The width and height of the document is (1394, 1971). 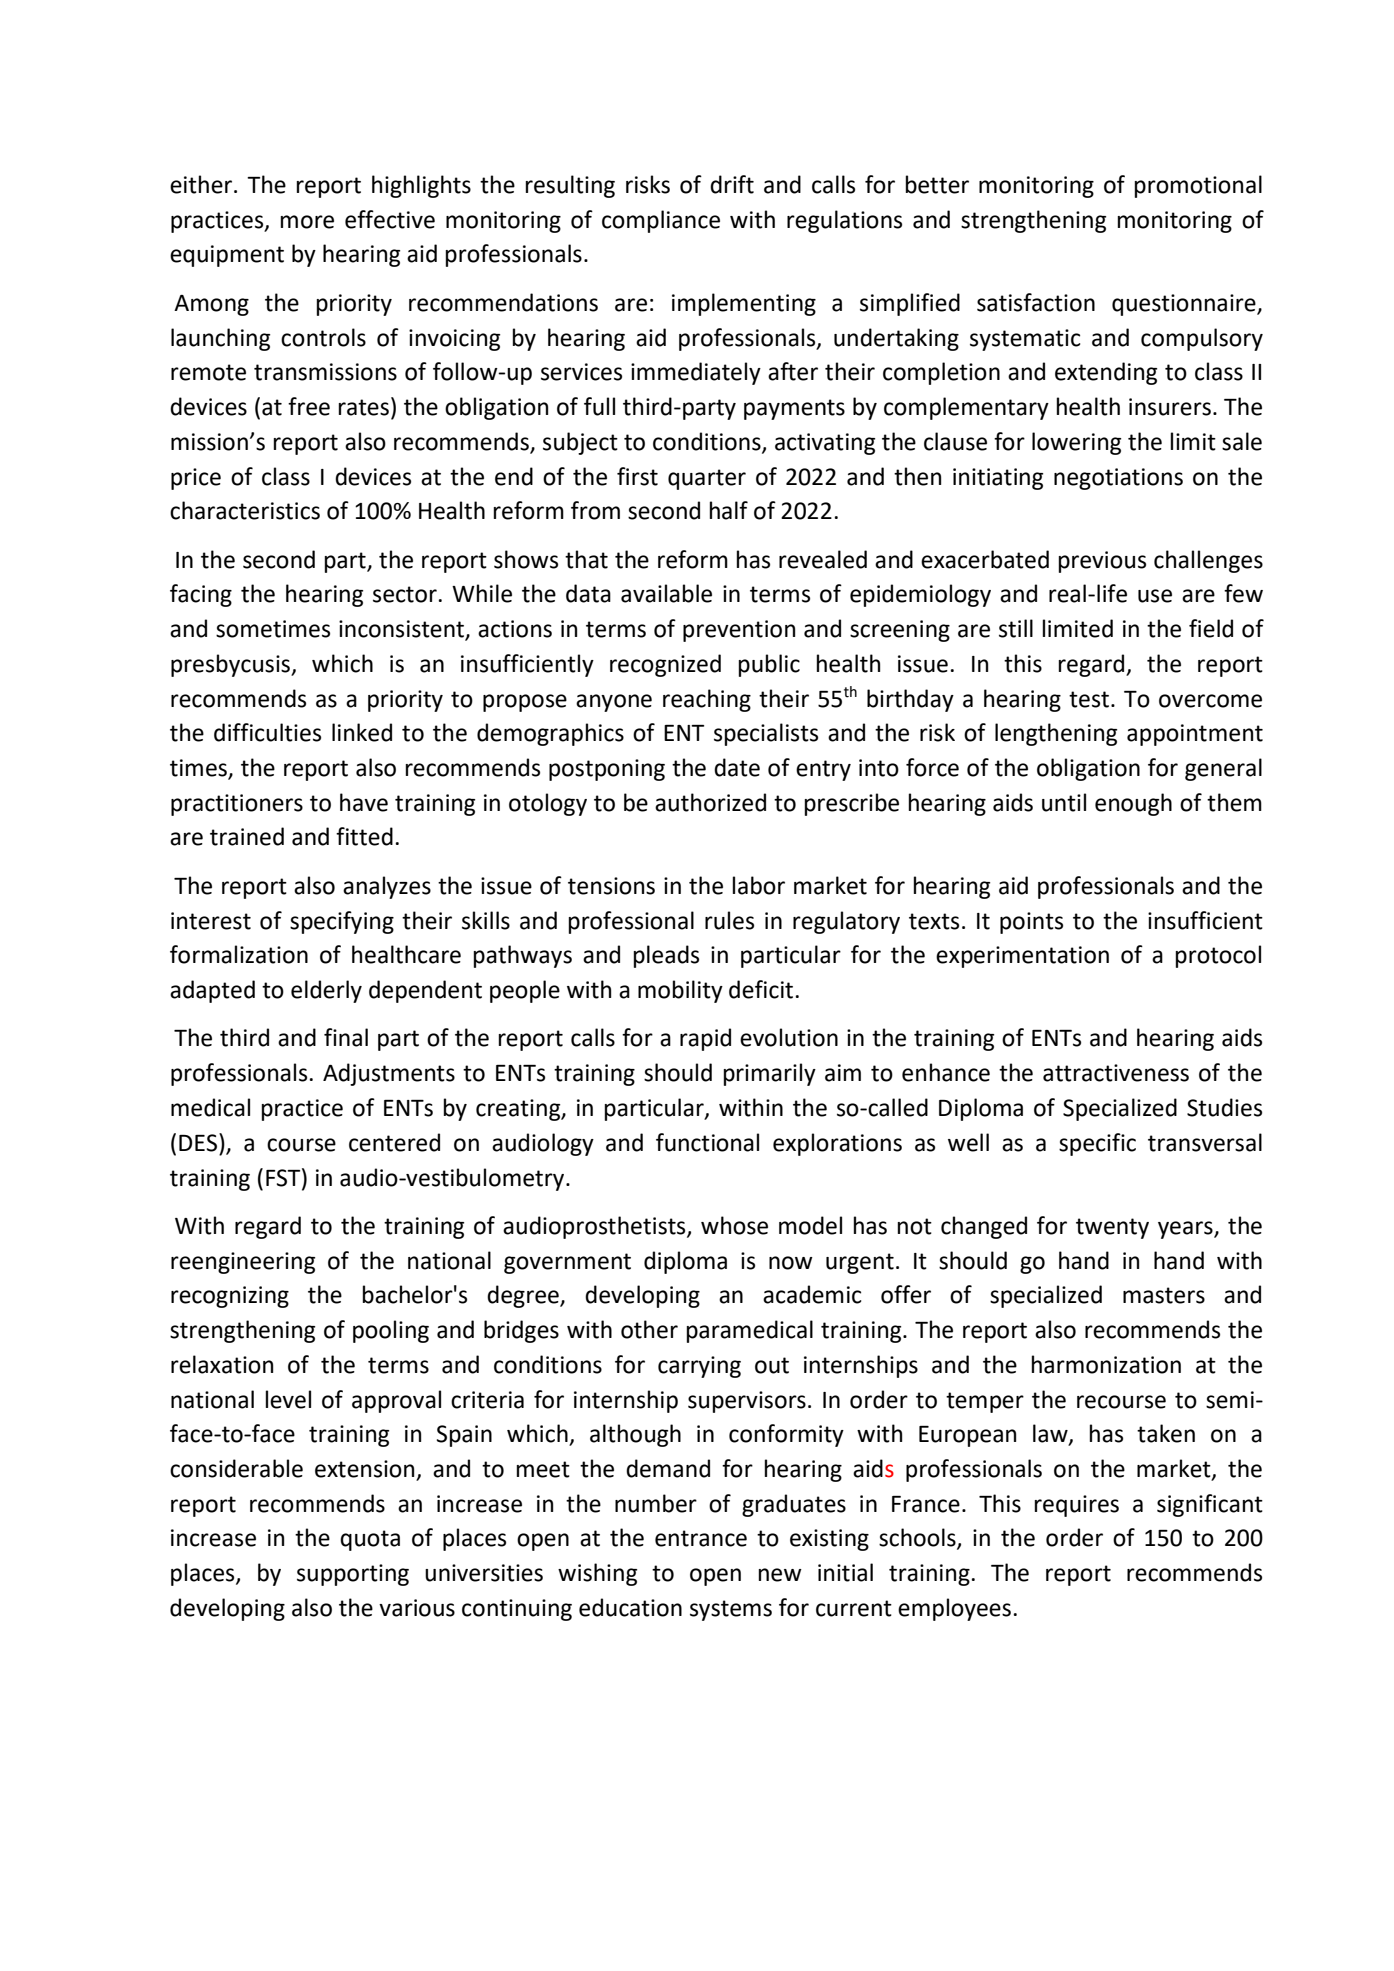 What do you see at coordinates (1198, 186) in the document?
I see `promotional` at bounding box center [1198, 186].
